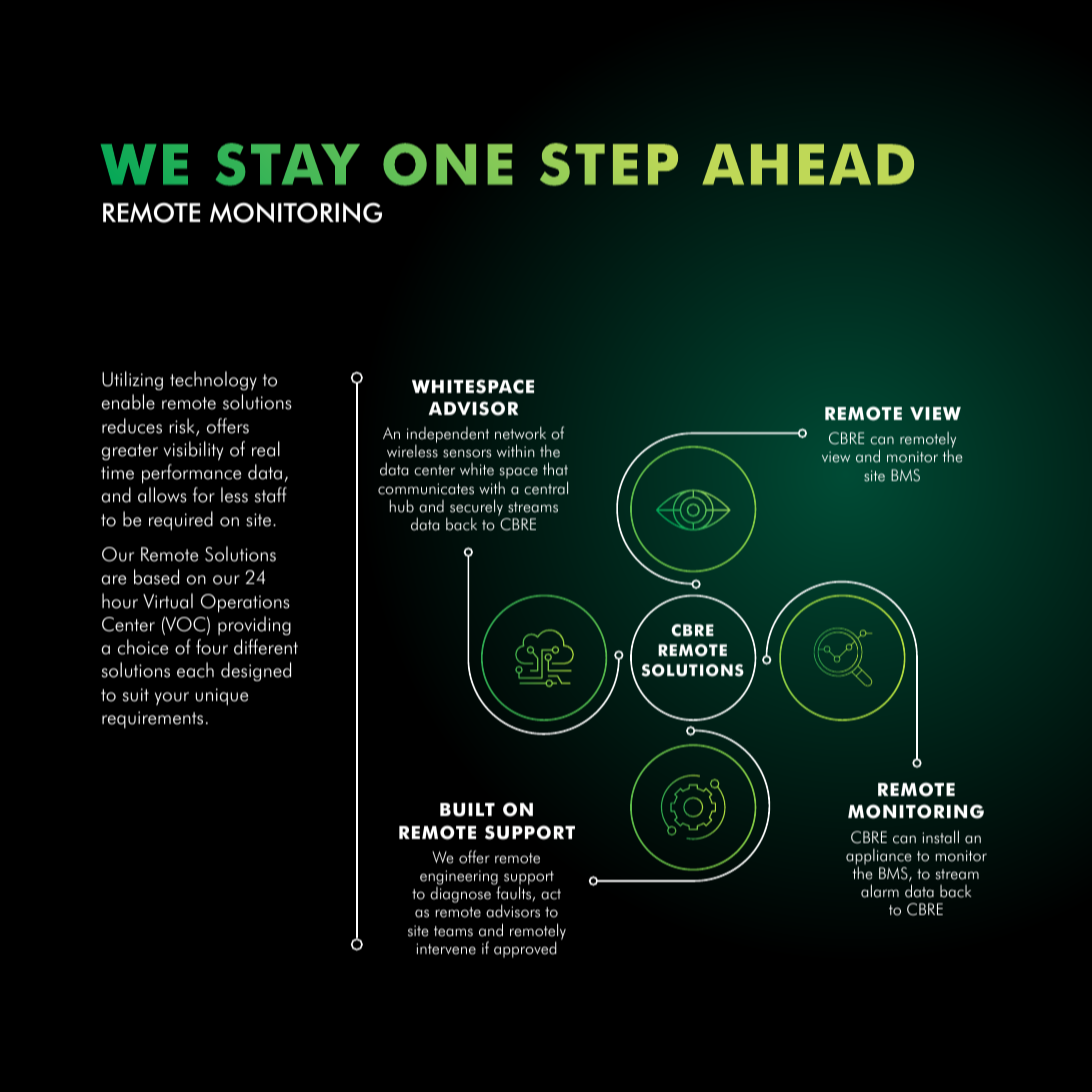 The height and width of the document is (1092, 1092). Describe the element at coordinates (546, 488) in the document. I see `central` at that location.
